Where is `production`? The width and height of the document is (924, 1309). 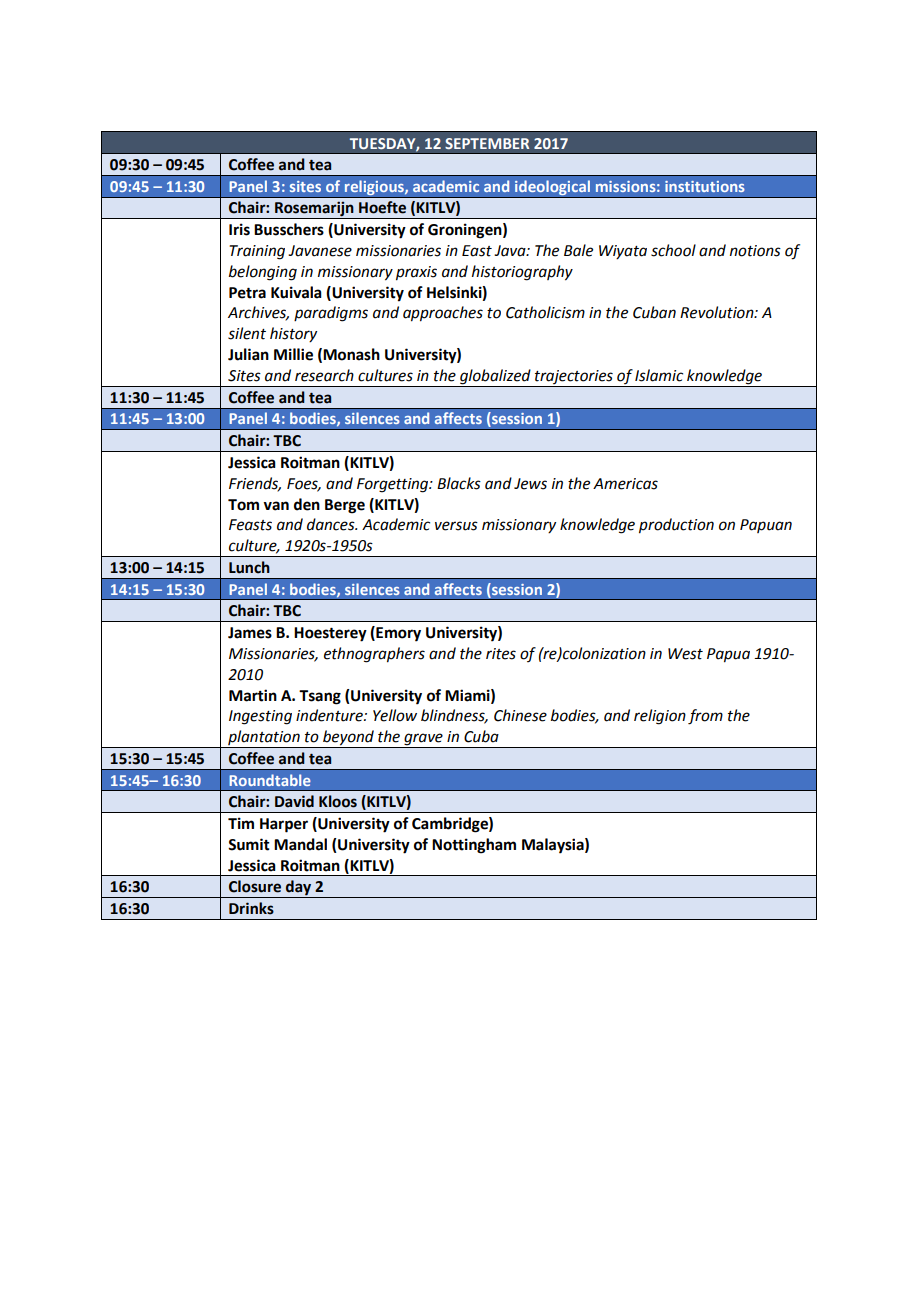 production is located at coordinates (676, 526).
